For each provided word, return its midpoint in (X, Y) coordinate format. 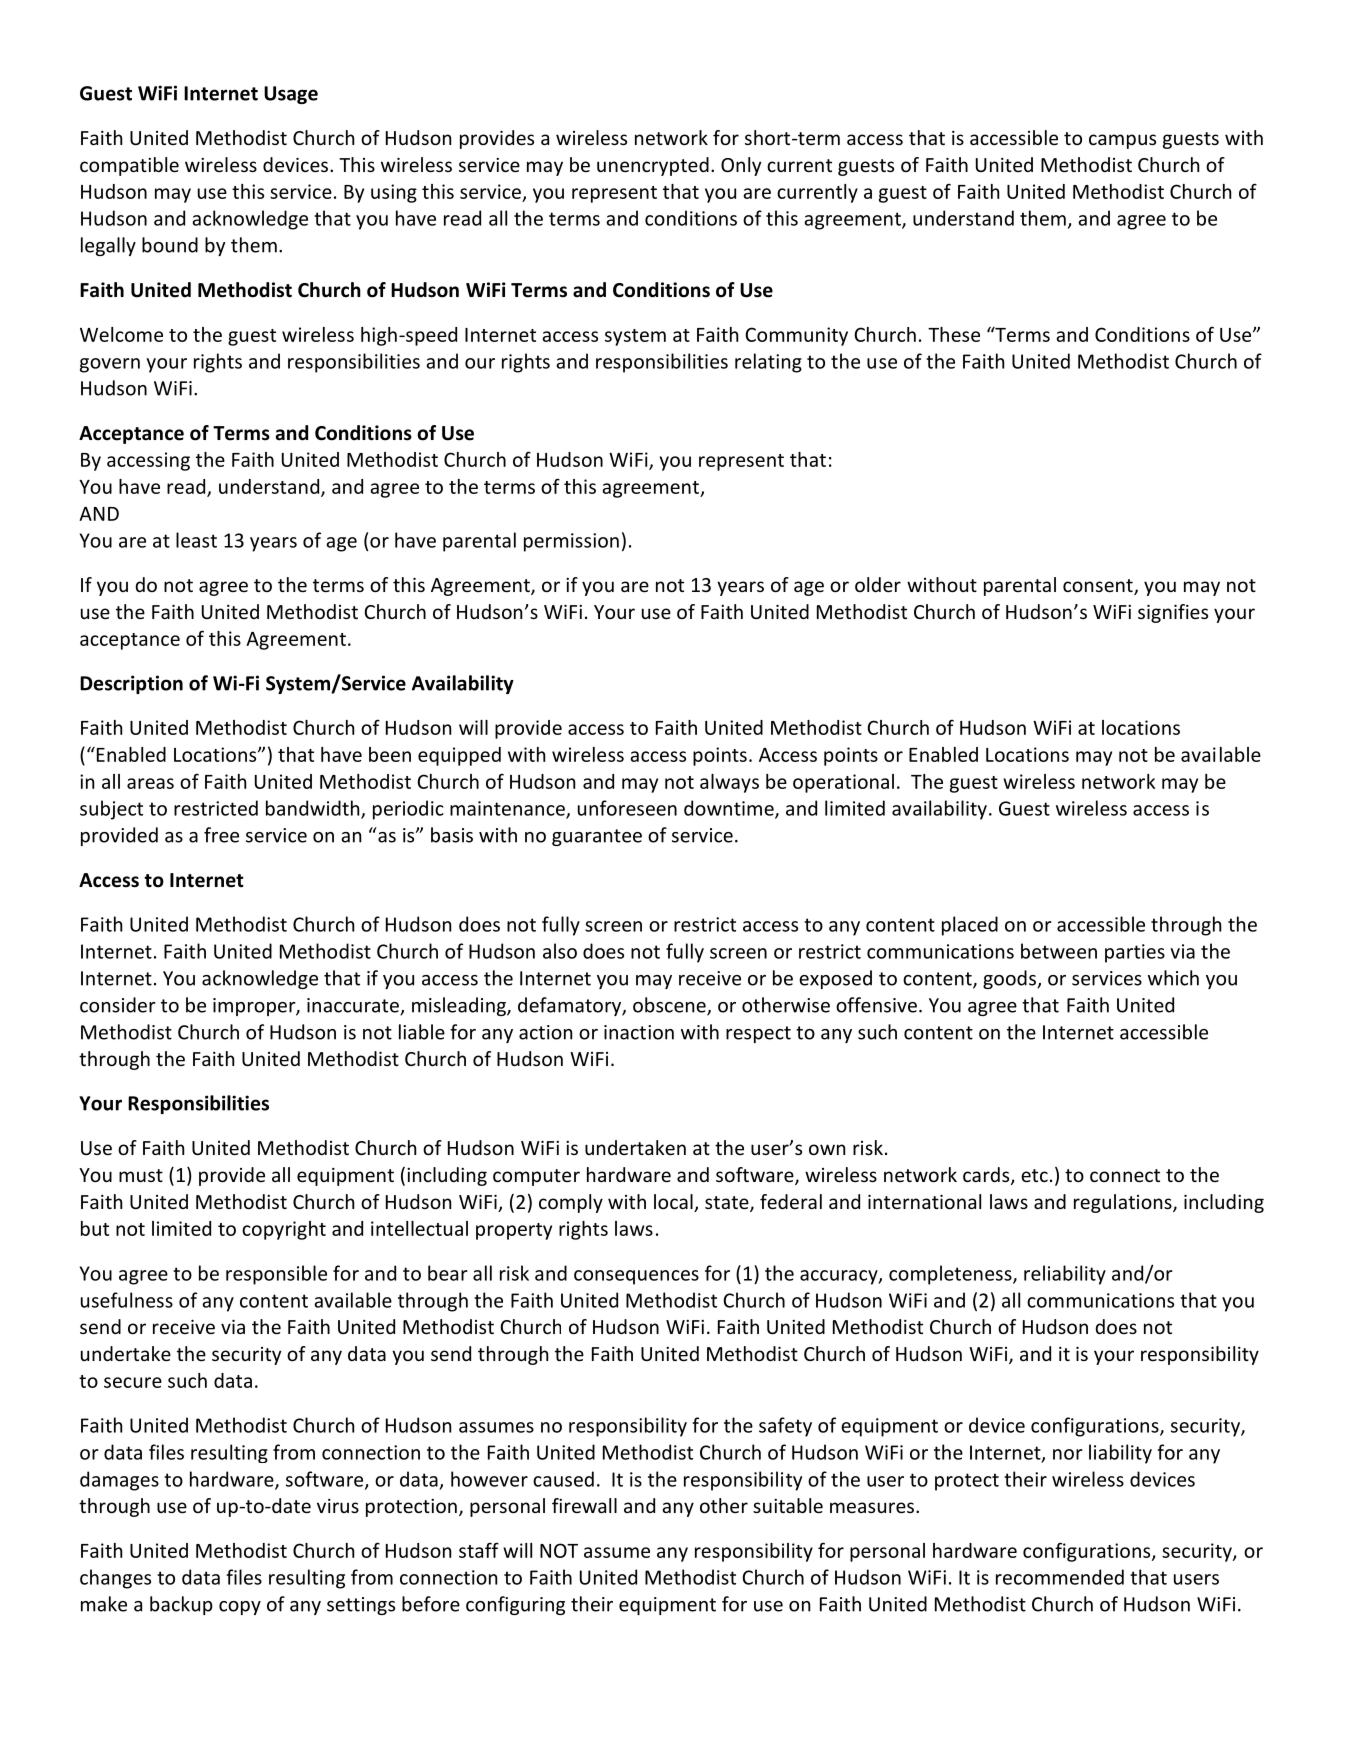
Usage (291, 95)
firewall (584, 1505)
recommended (1060, 1577)
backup (181, 1605)
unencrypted (653, 166)
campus (1122, 141)
